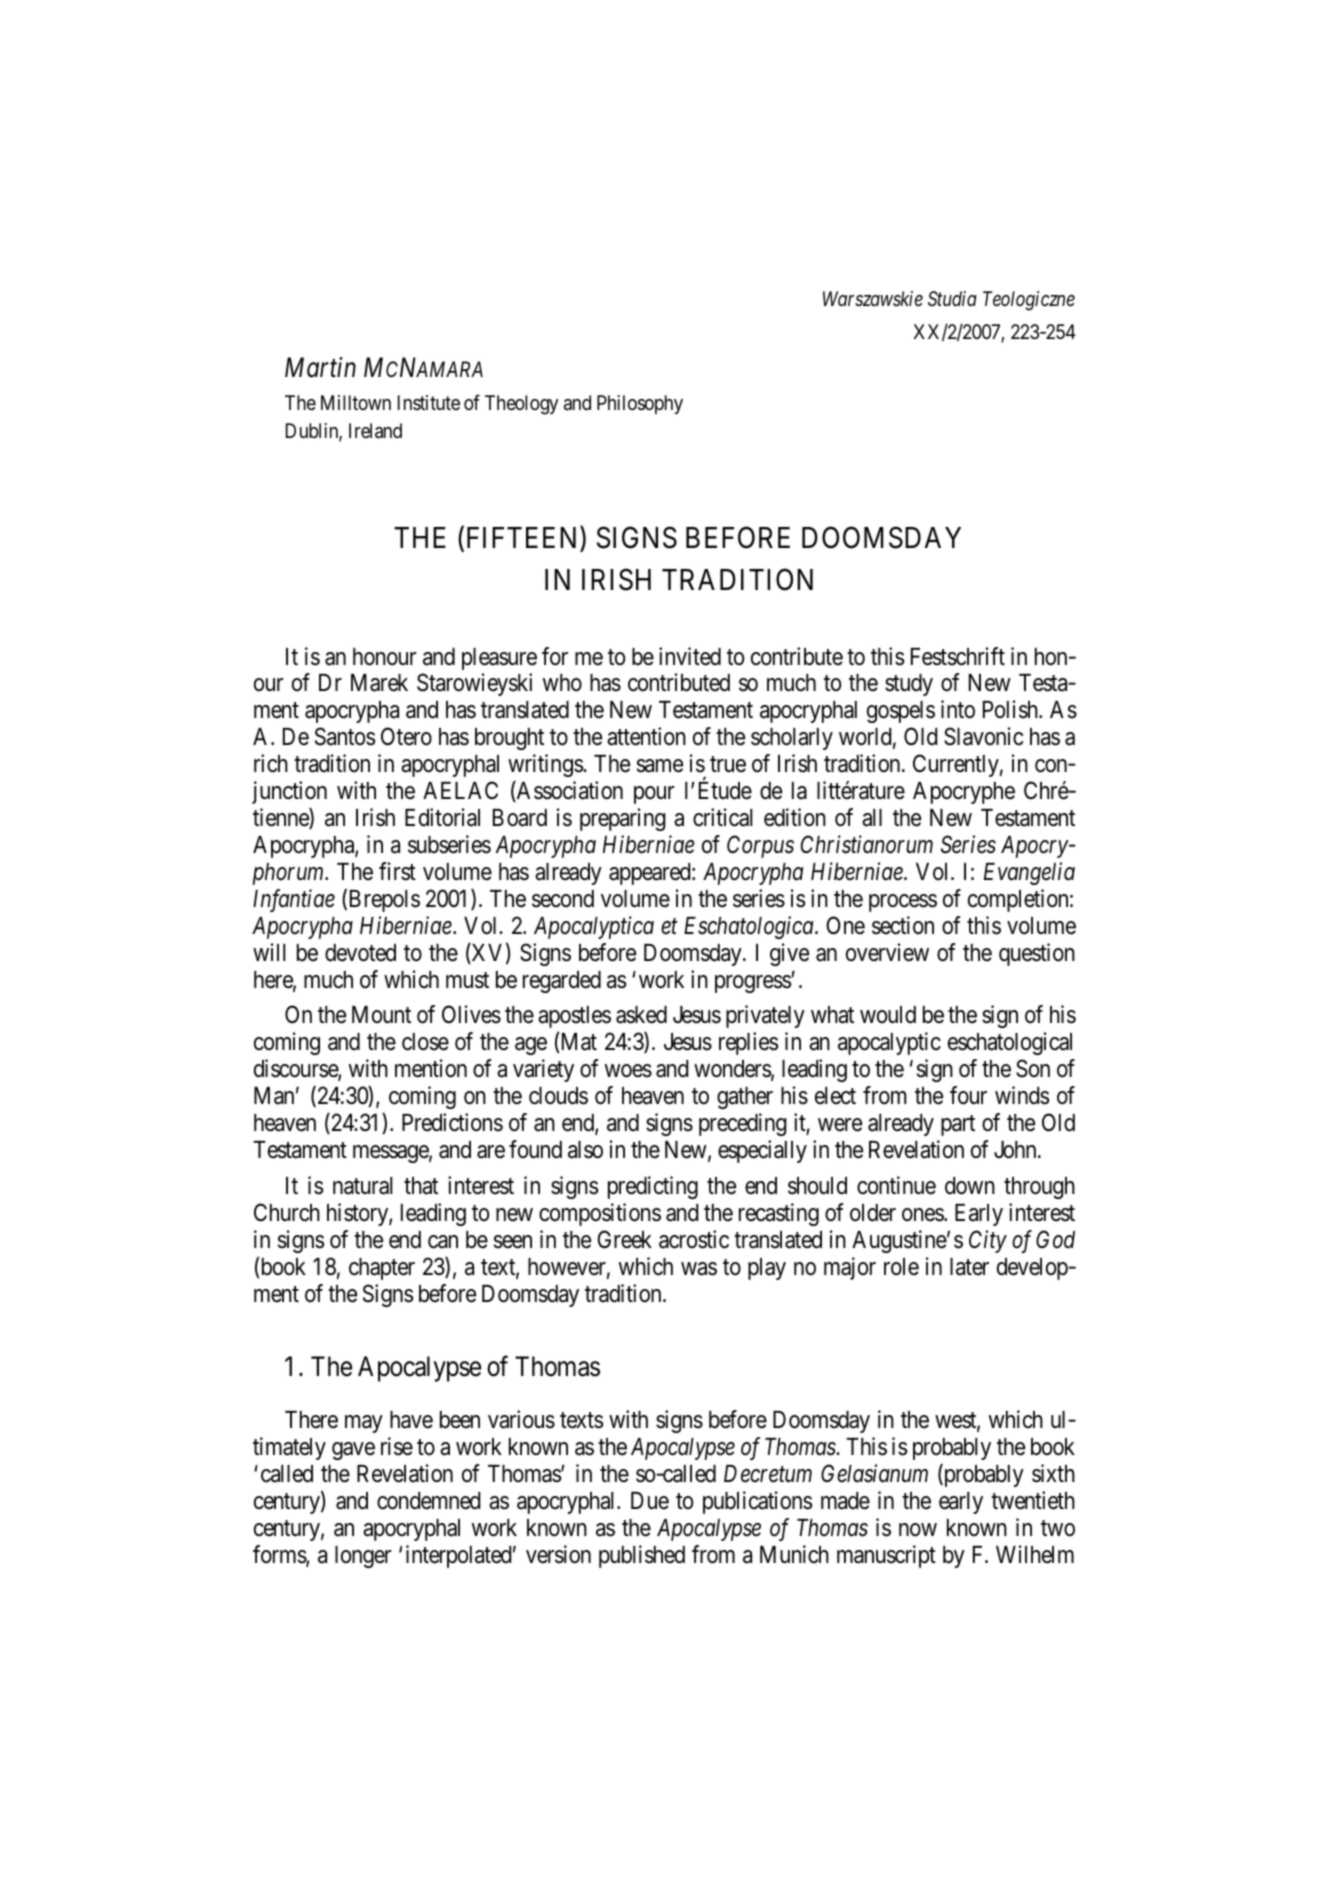 This screenshot has height=1878, width=1327. Describe the element at coordinates (384, 657) in the screenshot. I see `honour` at that location.
